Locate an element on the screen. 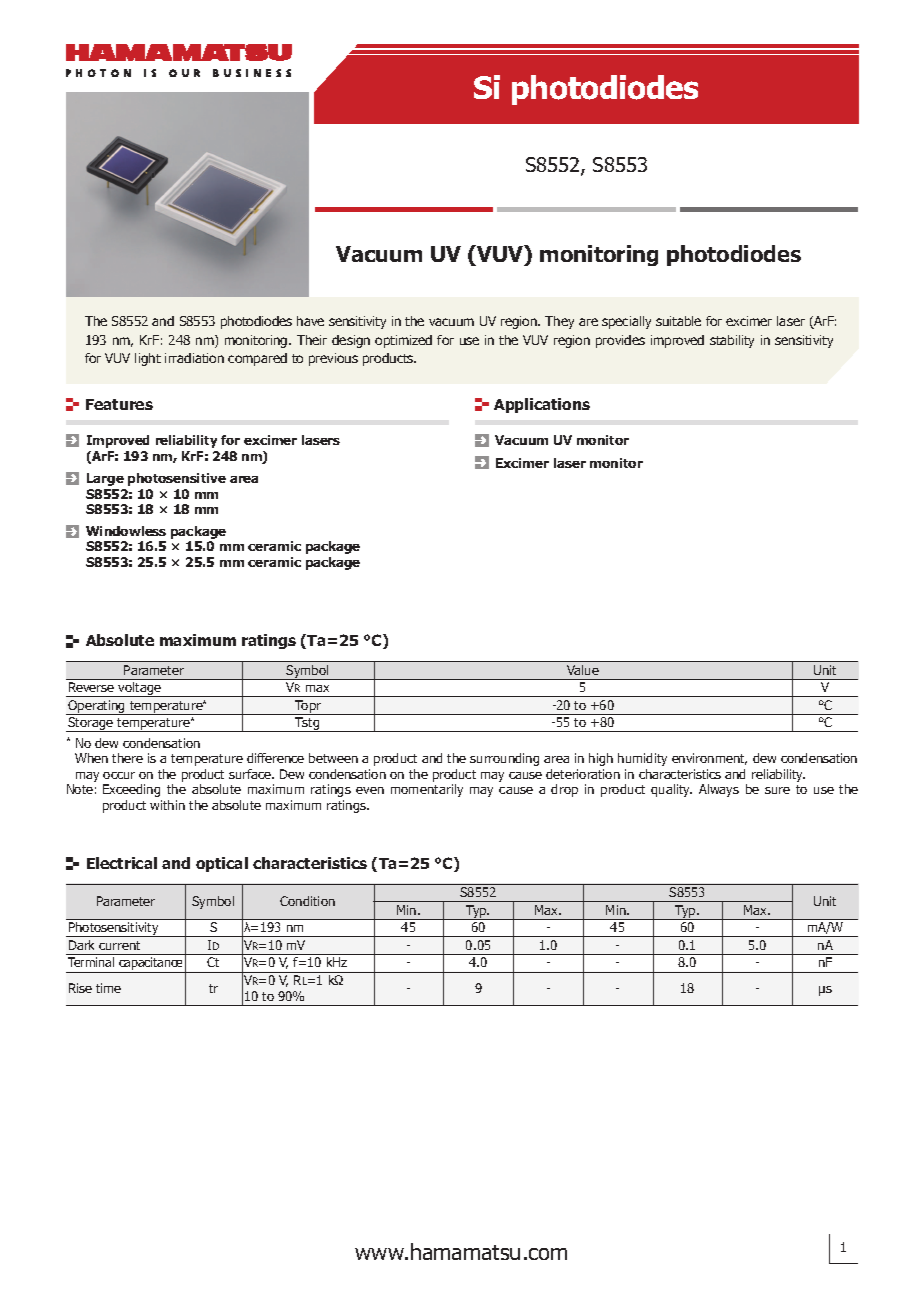 The width and height of the screenshot is (924, 1308). voltage is located at coordinates (140, 689).
